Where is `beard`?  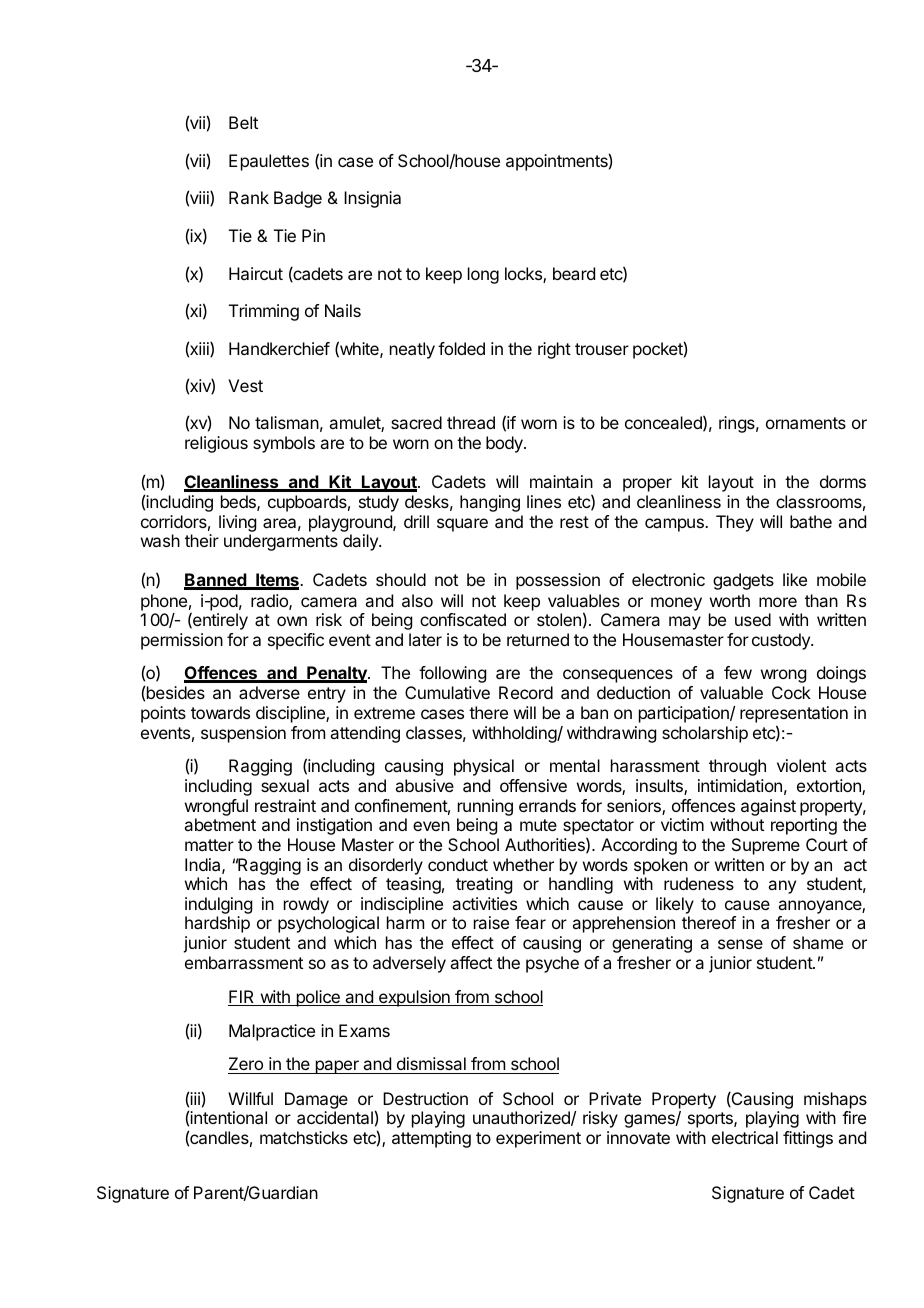
beard is located at coordinates (574, 273).
